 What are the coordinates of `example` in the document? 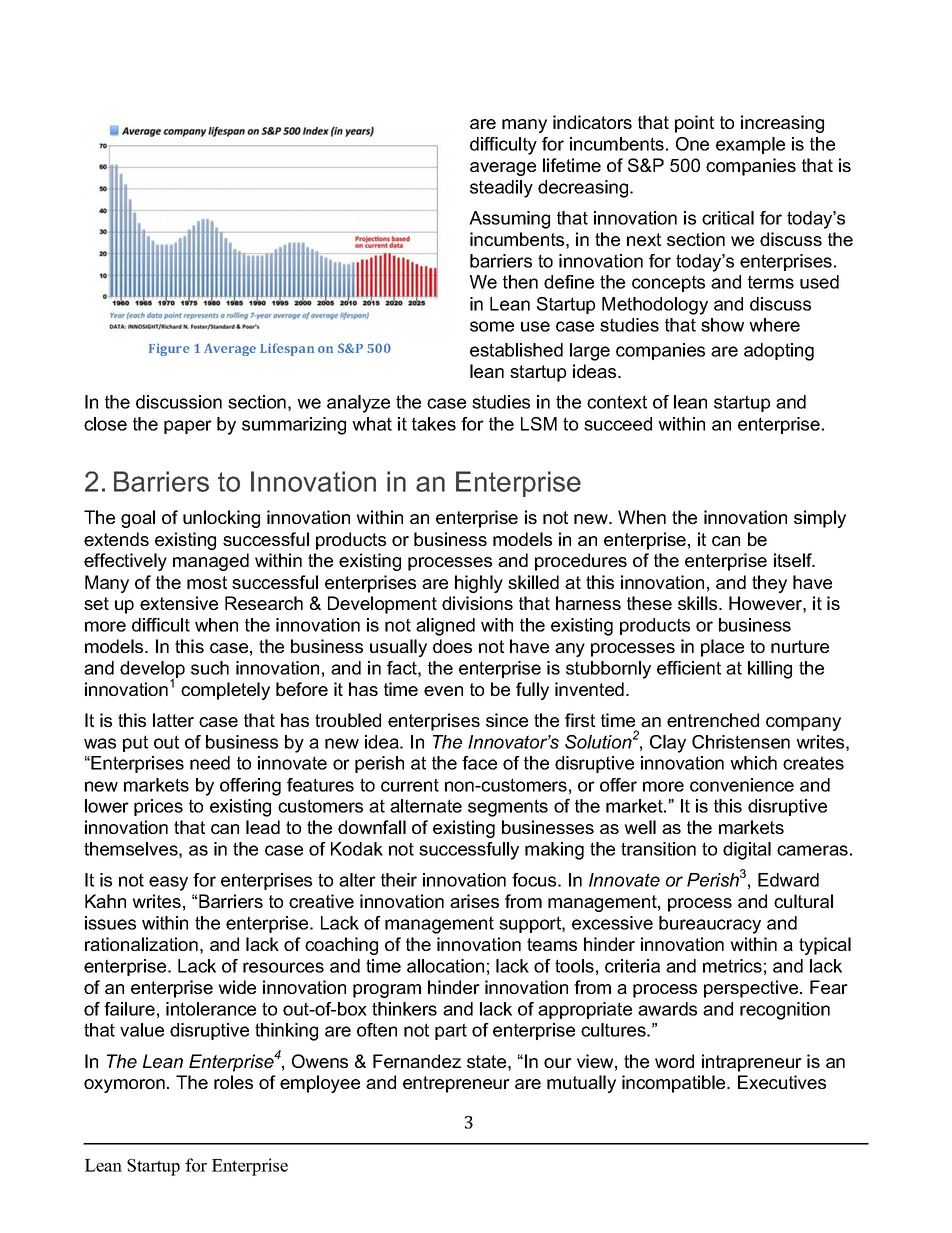 It's located at (750, 145).
